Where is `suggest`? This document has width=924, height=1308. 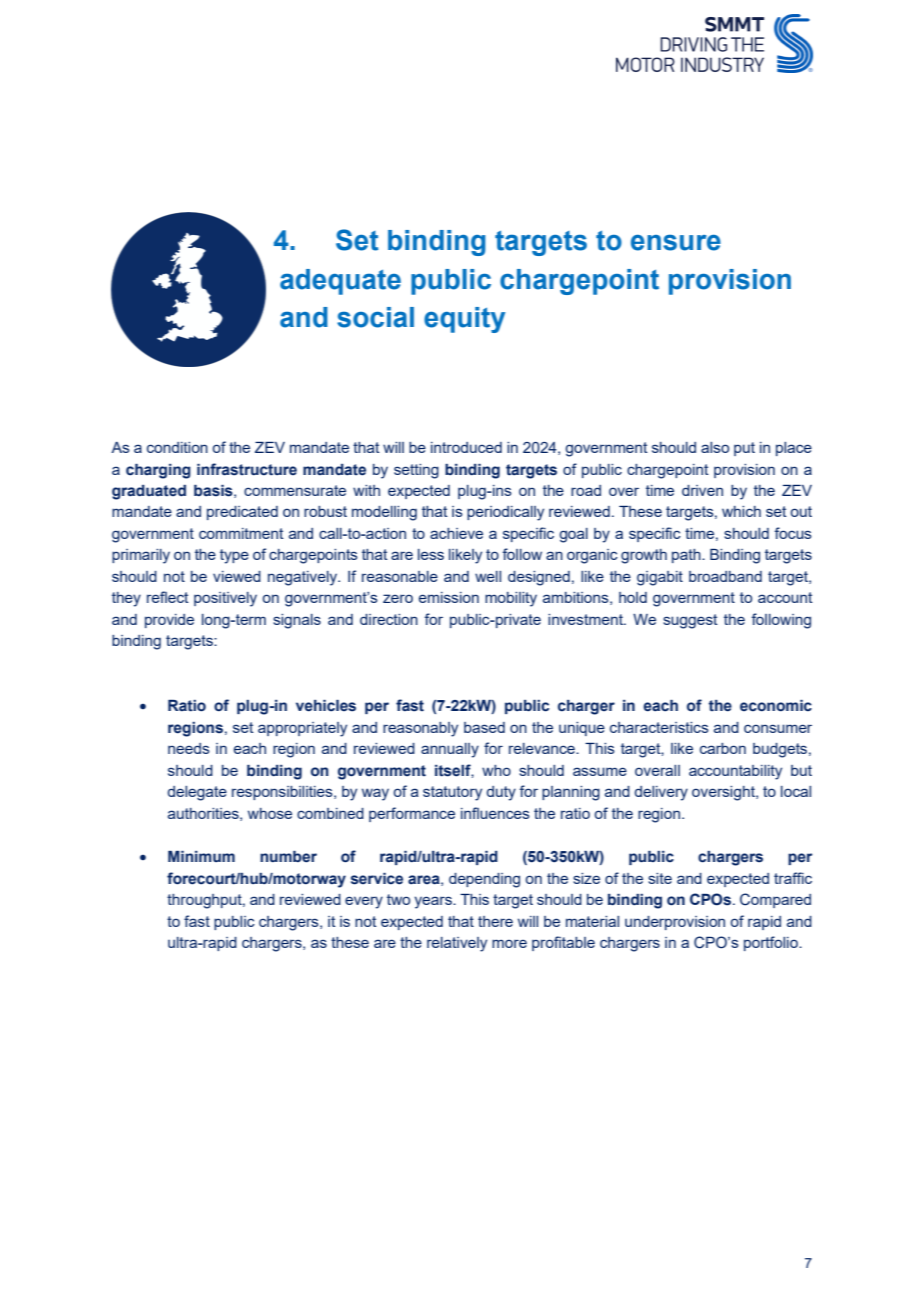 suggest is located at coordinates (690, 621).
